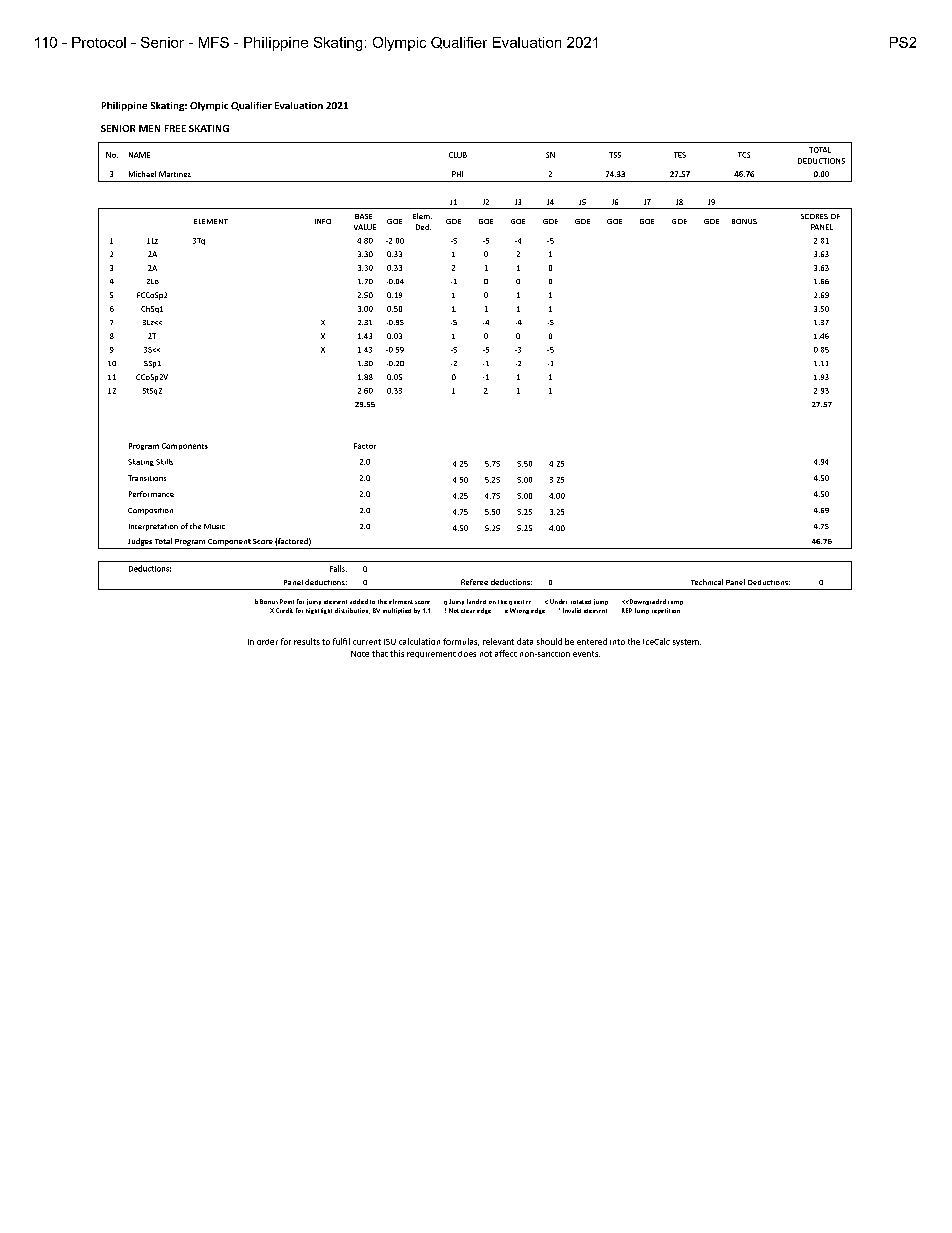 This image has height=1233, width=952. I want to click on Skills, so click(164, 462).
